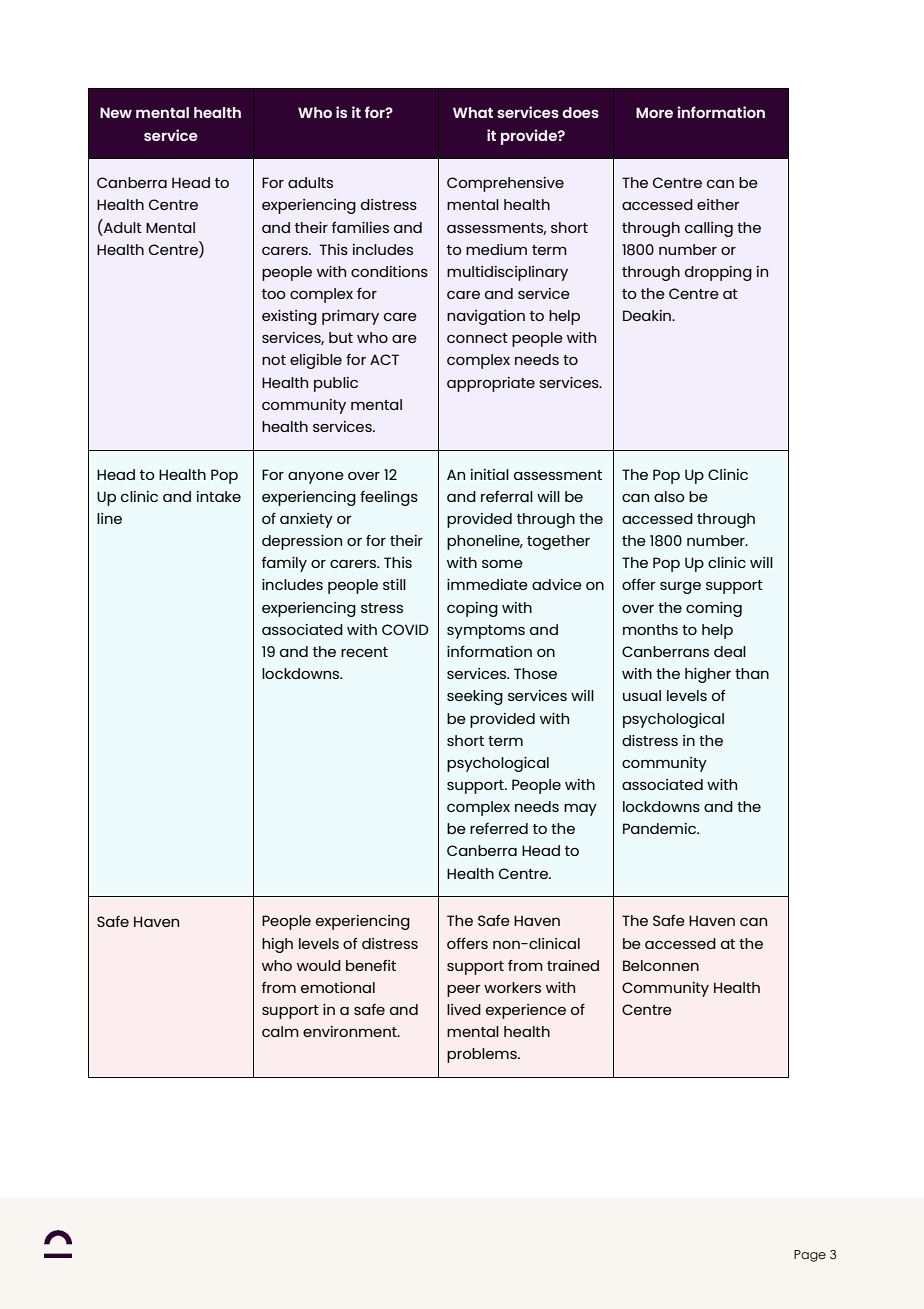 This screenshot has width=924, height=1309. What do you see at coordinates (483, 1055) in the screenshot?
I see `problems` at bounding box center [483, 1055].
